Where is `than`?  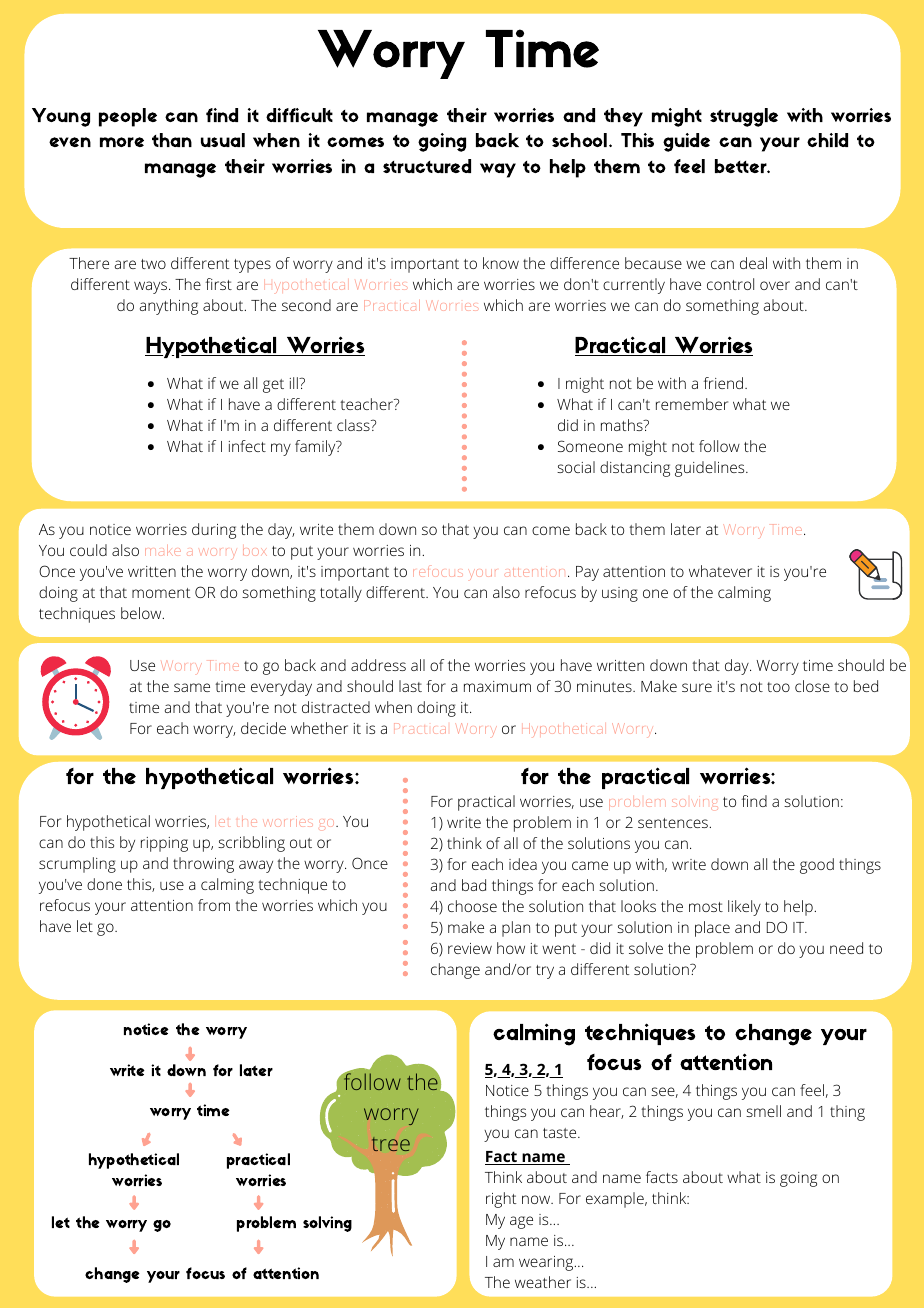 than is located at coordinates (172, 140).
